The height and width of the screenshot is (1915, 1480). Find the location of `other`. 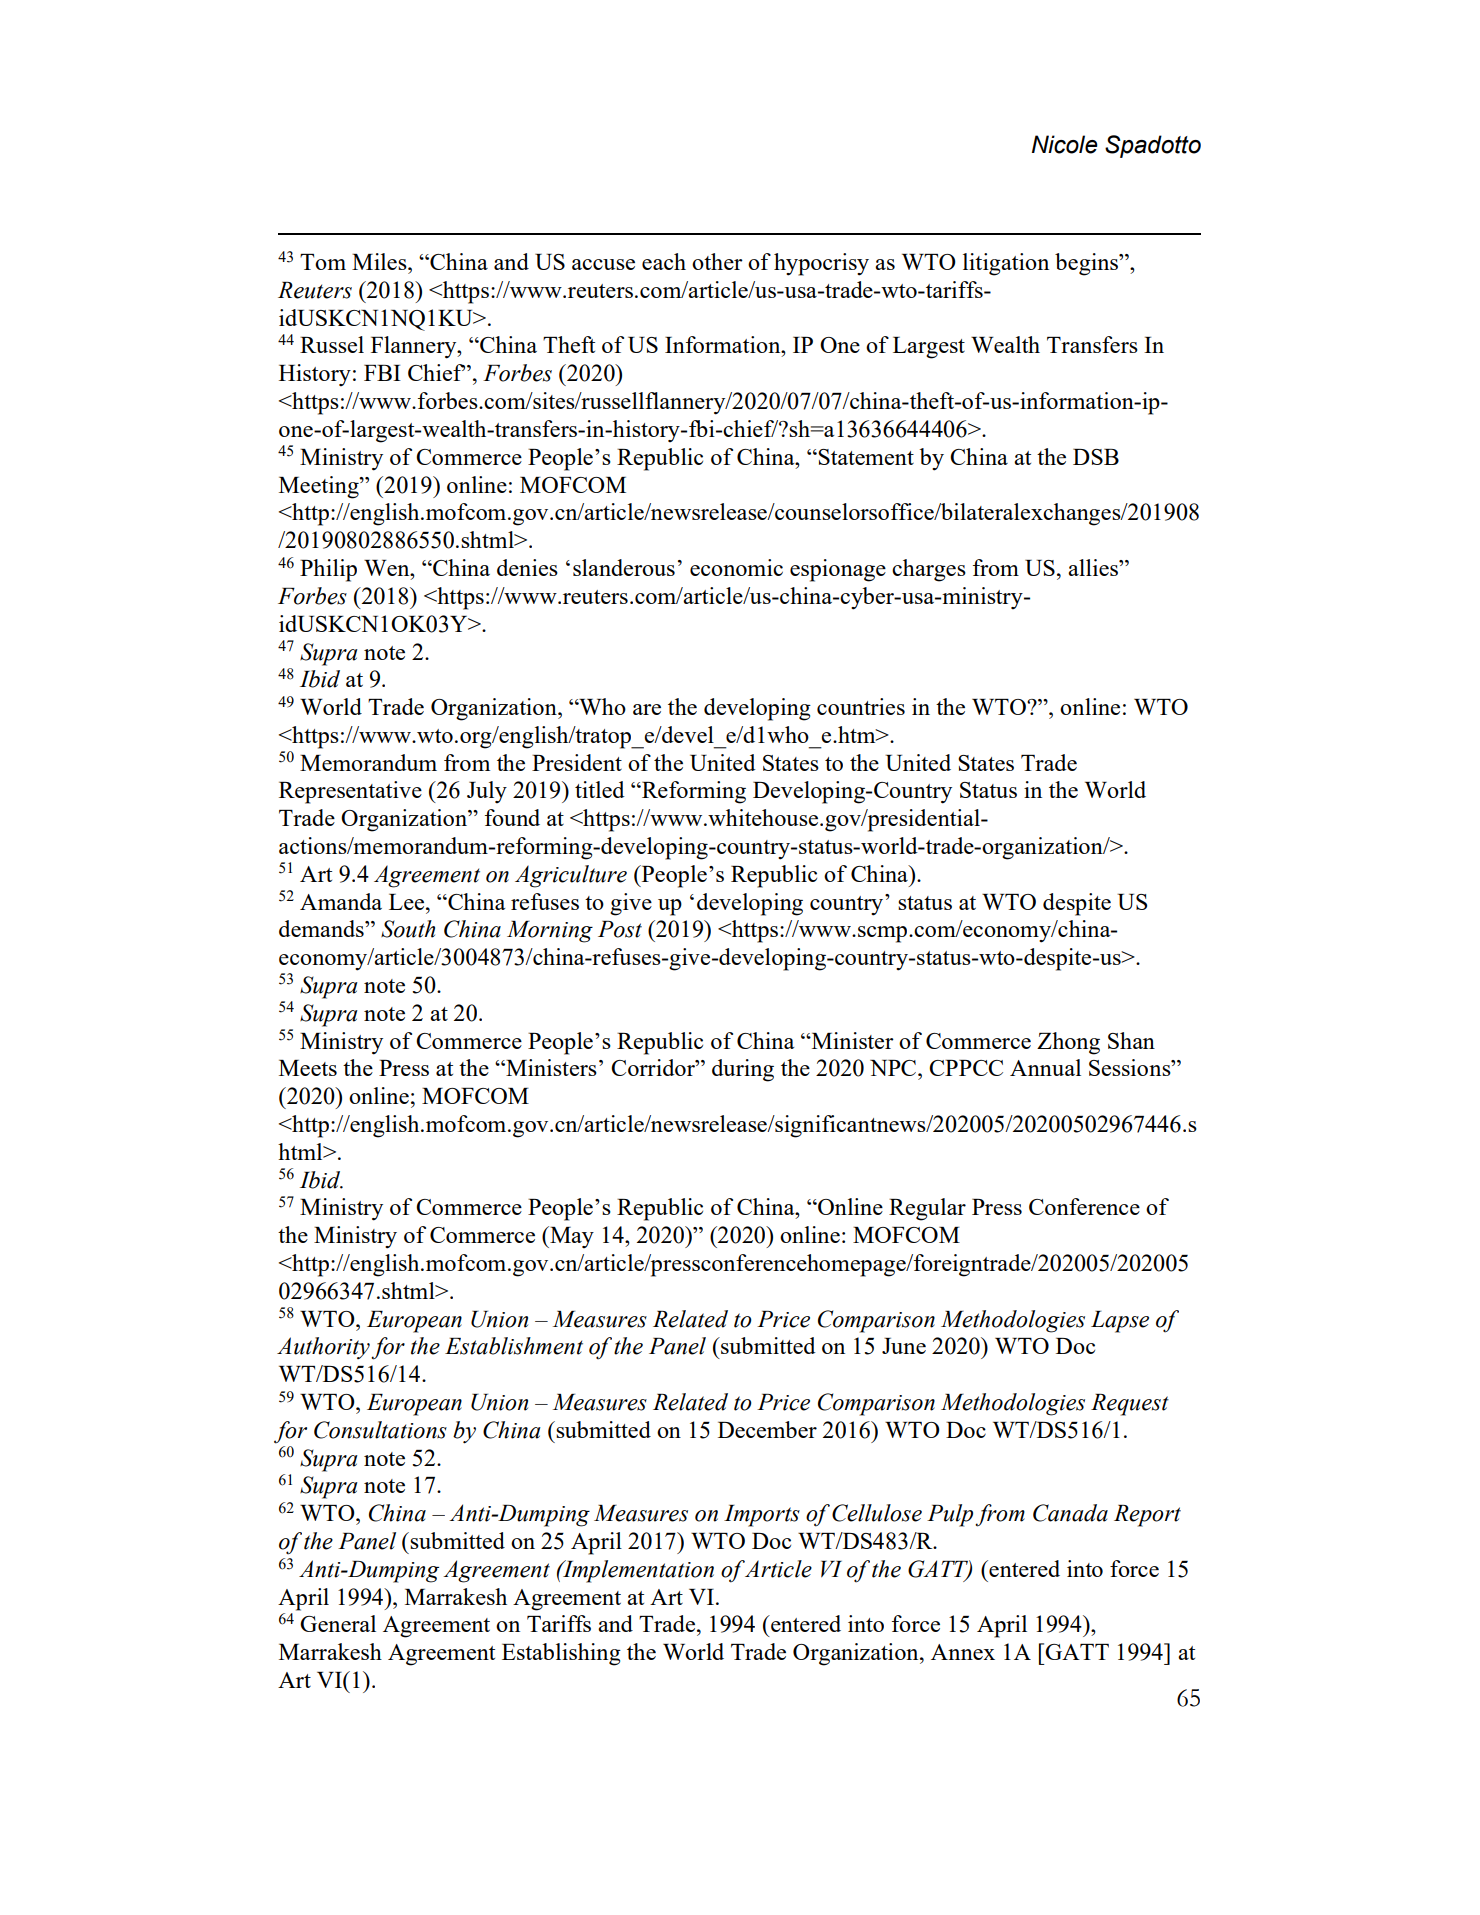

other is located at coordinates (717, 261).
